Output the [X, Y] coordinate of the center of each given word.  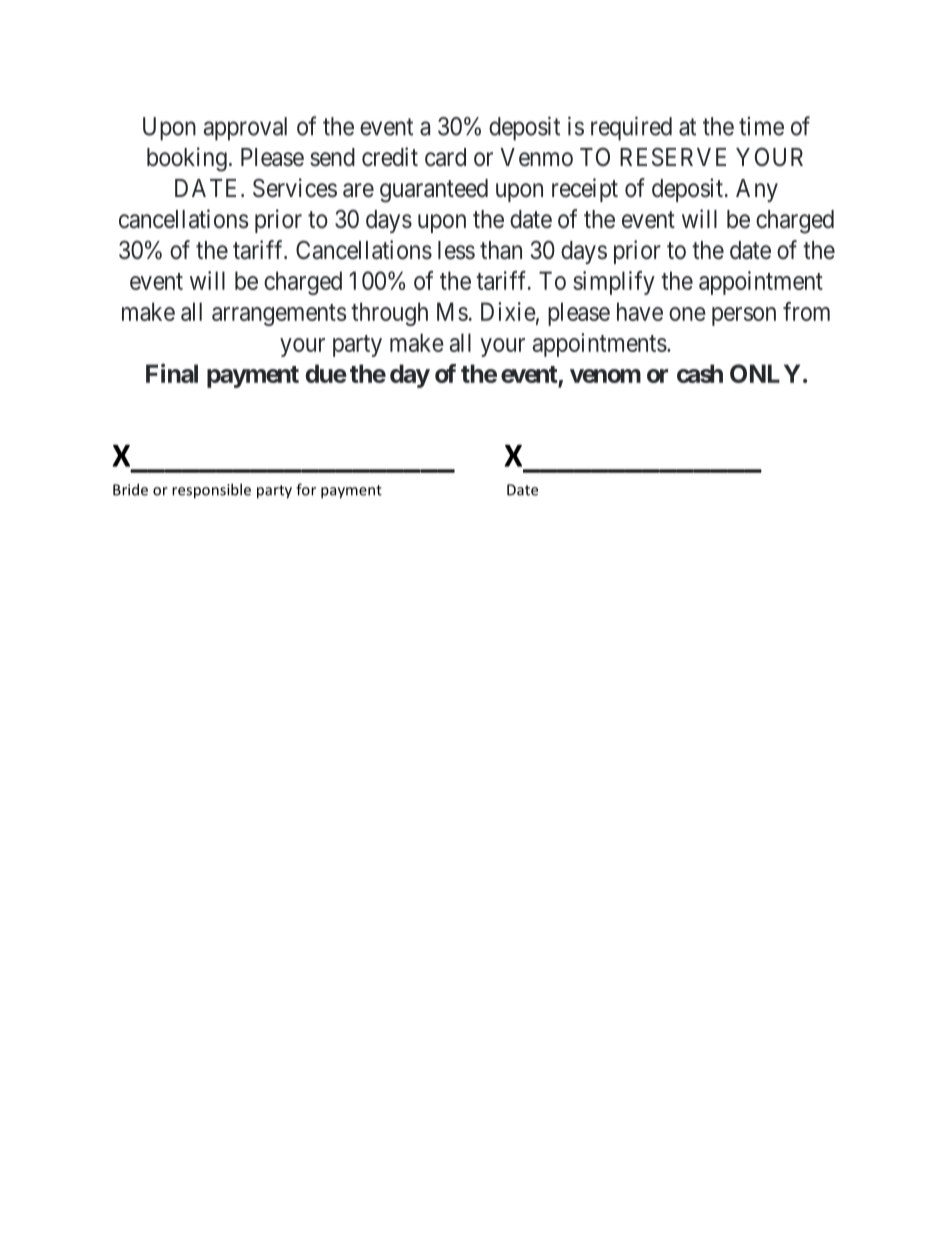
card [445, 157]
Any [757, 190]
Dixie [508, 311]
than [501, 250]
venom [605, 376]
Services [295, 188]
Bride [130, 489]
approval [245, 129]
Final [172, 373]
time [761, 126]
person [744, 316]
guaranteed [434, 191]
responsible [211, 491]
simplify [614, 283]
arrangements [279, 315]
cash [700, 373]
